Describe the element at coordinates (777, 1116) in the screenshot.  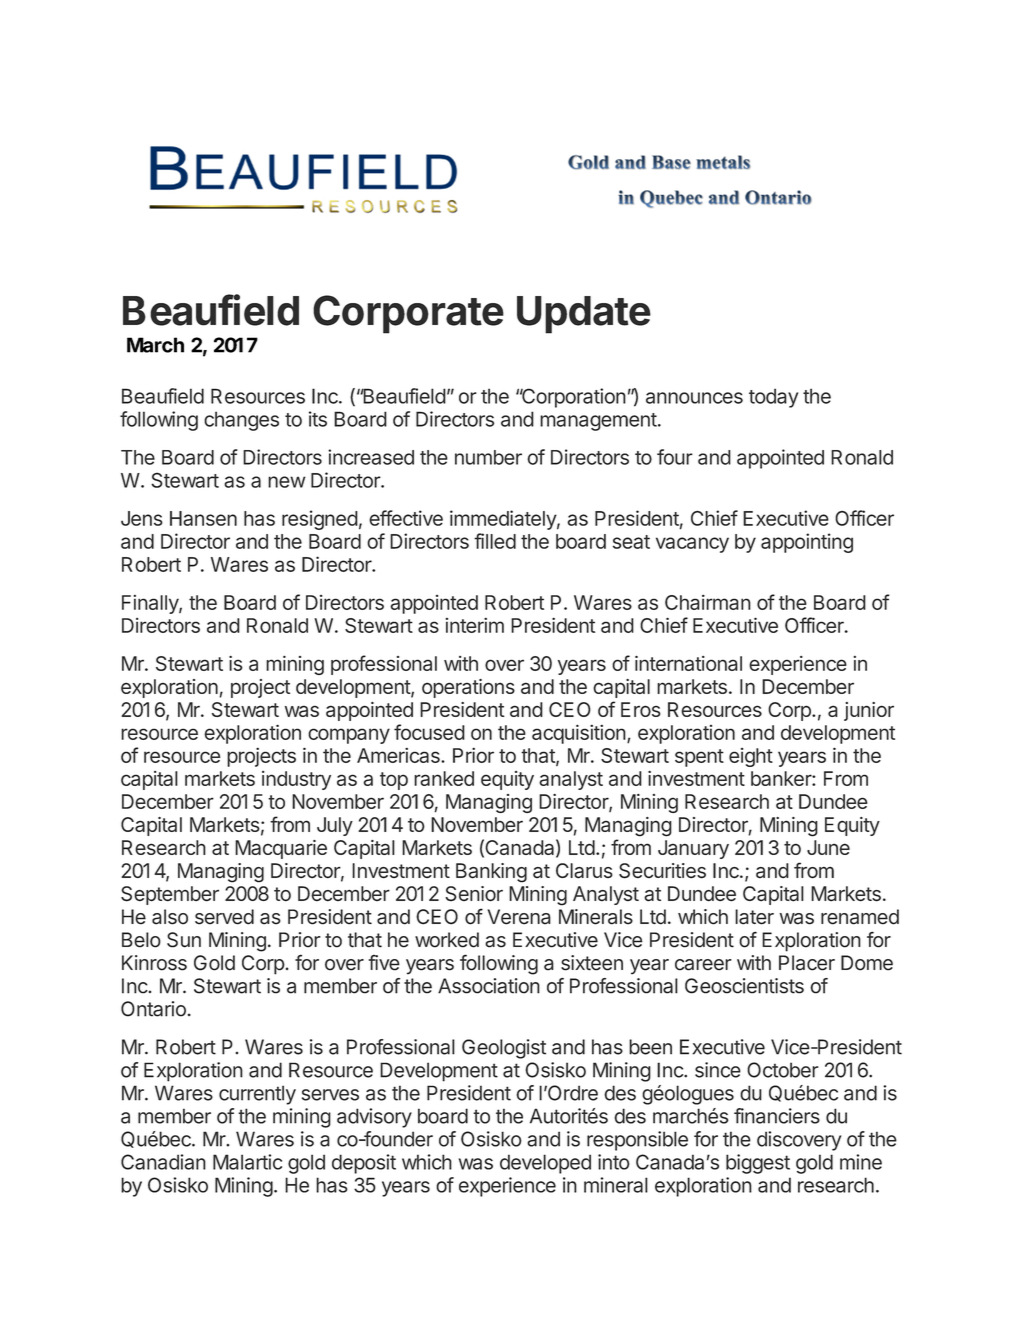
I see `financiers` at that location.
